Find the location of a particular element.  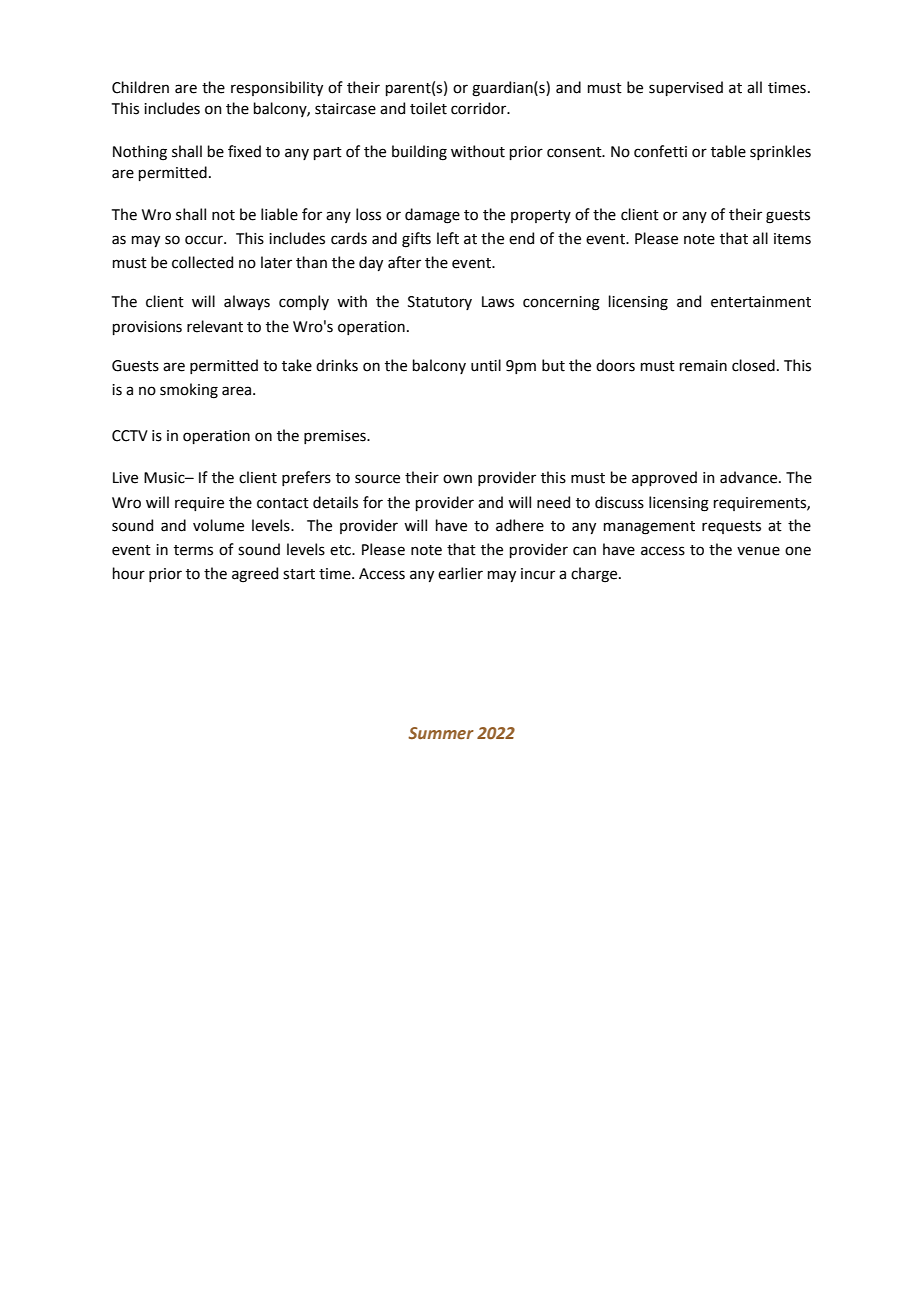

left is located at coordinates (448, 238).
